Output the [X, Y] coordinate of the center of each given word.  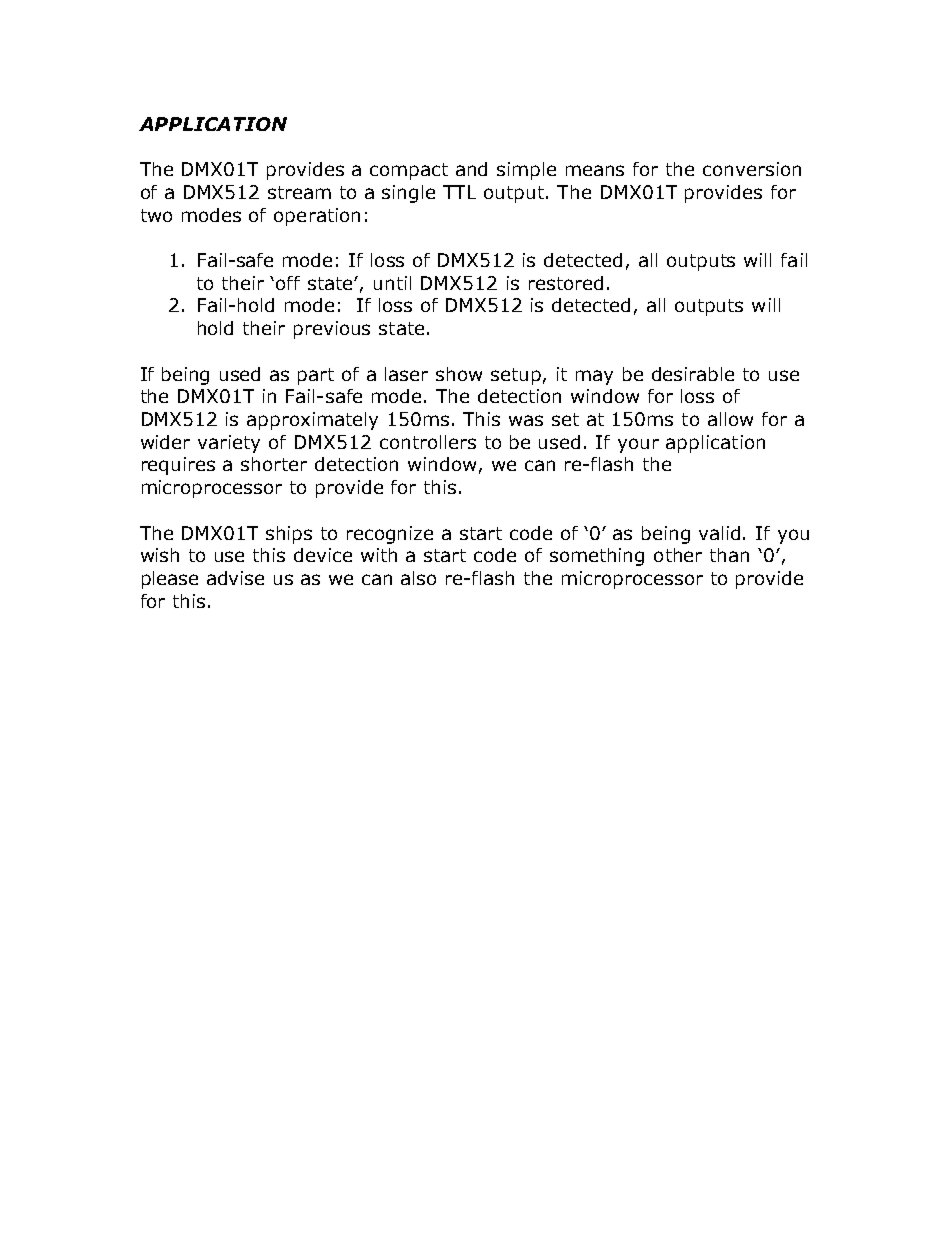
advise [235, 578]
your [638, 445]
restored [566, 283]
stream [299, 192]
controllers [428, 442]
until [392, 283]
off [288, 283]
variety [229, 444]
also [418, 578]
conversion [752, 169]
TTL [459, 192]
